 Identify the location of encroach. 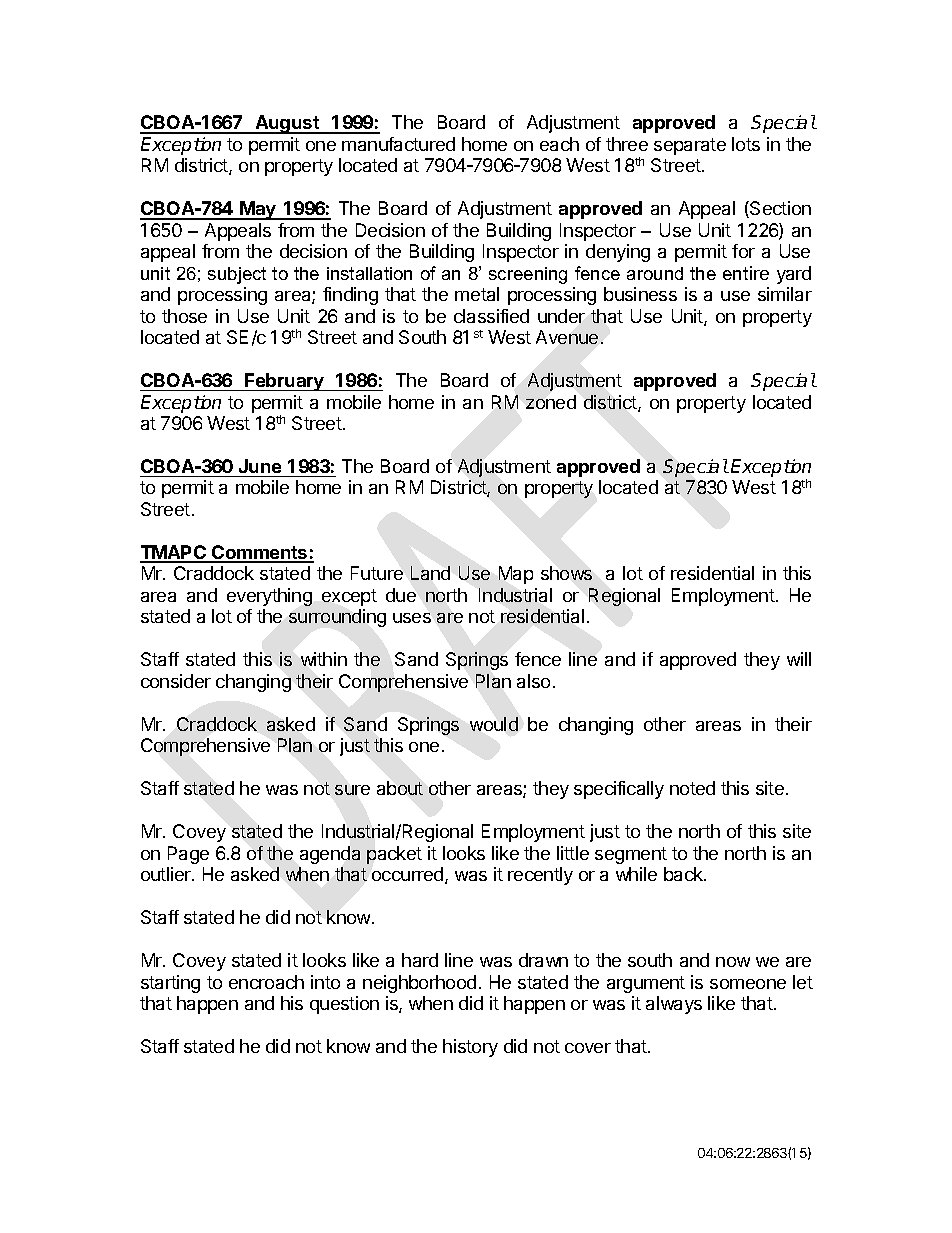
(266, 982).
